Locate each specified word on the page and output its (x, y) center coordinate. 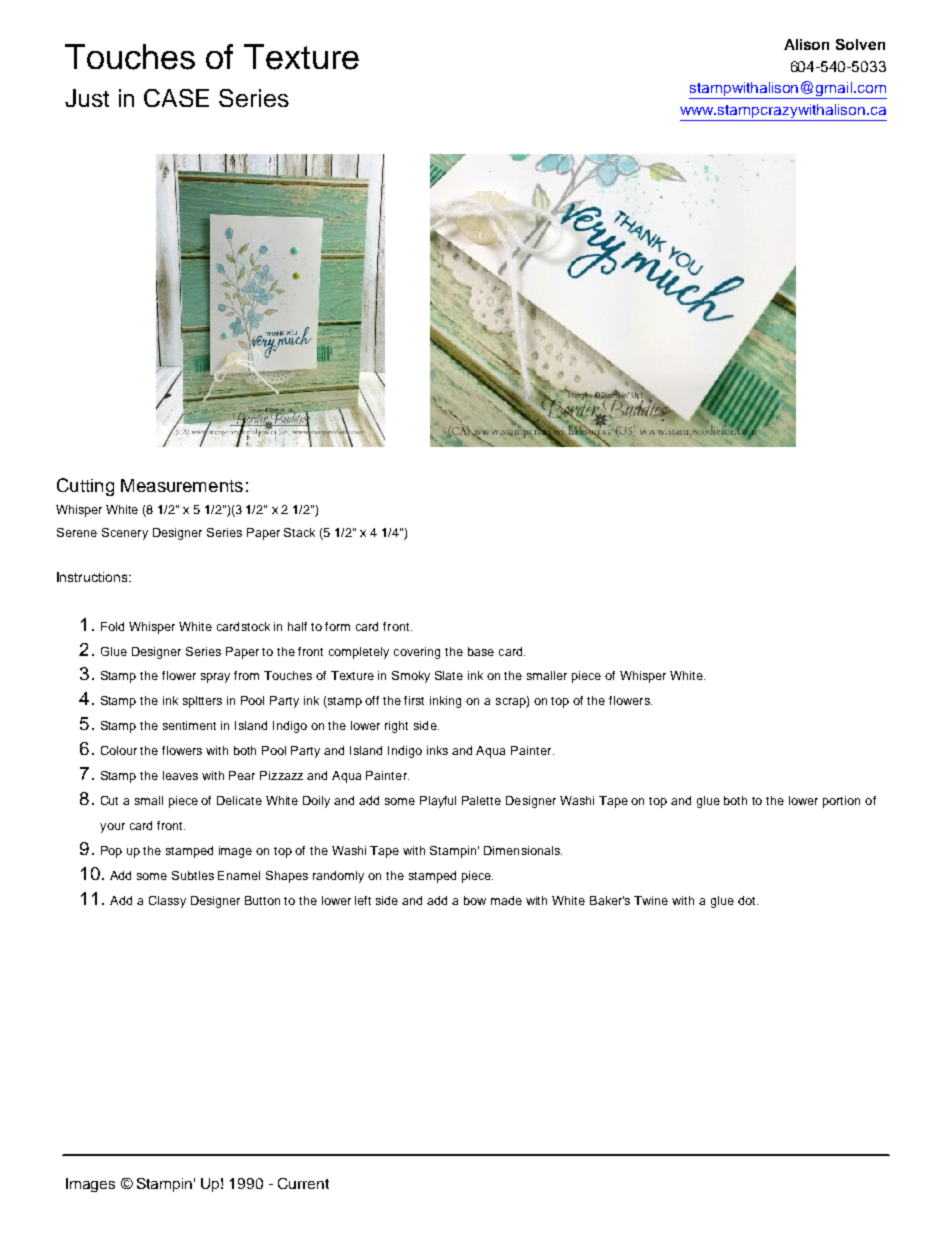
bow (475, 900)
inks (437, 750)
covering (417, 653)
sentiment (189, 725)
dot (748, 900)
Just (87, 98)
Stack (299, 532)
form (337, 626)
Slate (449, 675)
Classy (167, 902)
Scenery (125, 534)
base (481, 651)
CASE (176, 98)
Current (303, 1183)
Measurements (182, 485)
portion (841, 802)
